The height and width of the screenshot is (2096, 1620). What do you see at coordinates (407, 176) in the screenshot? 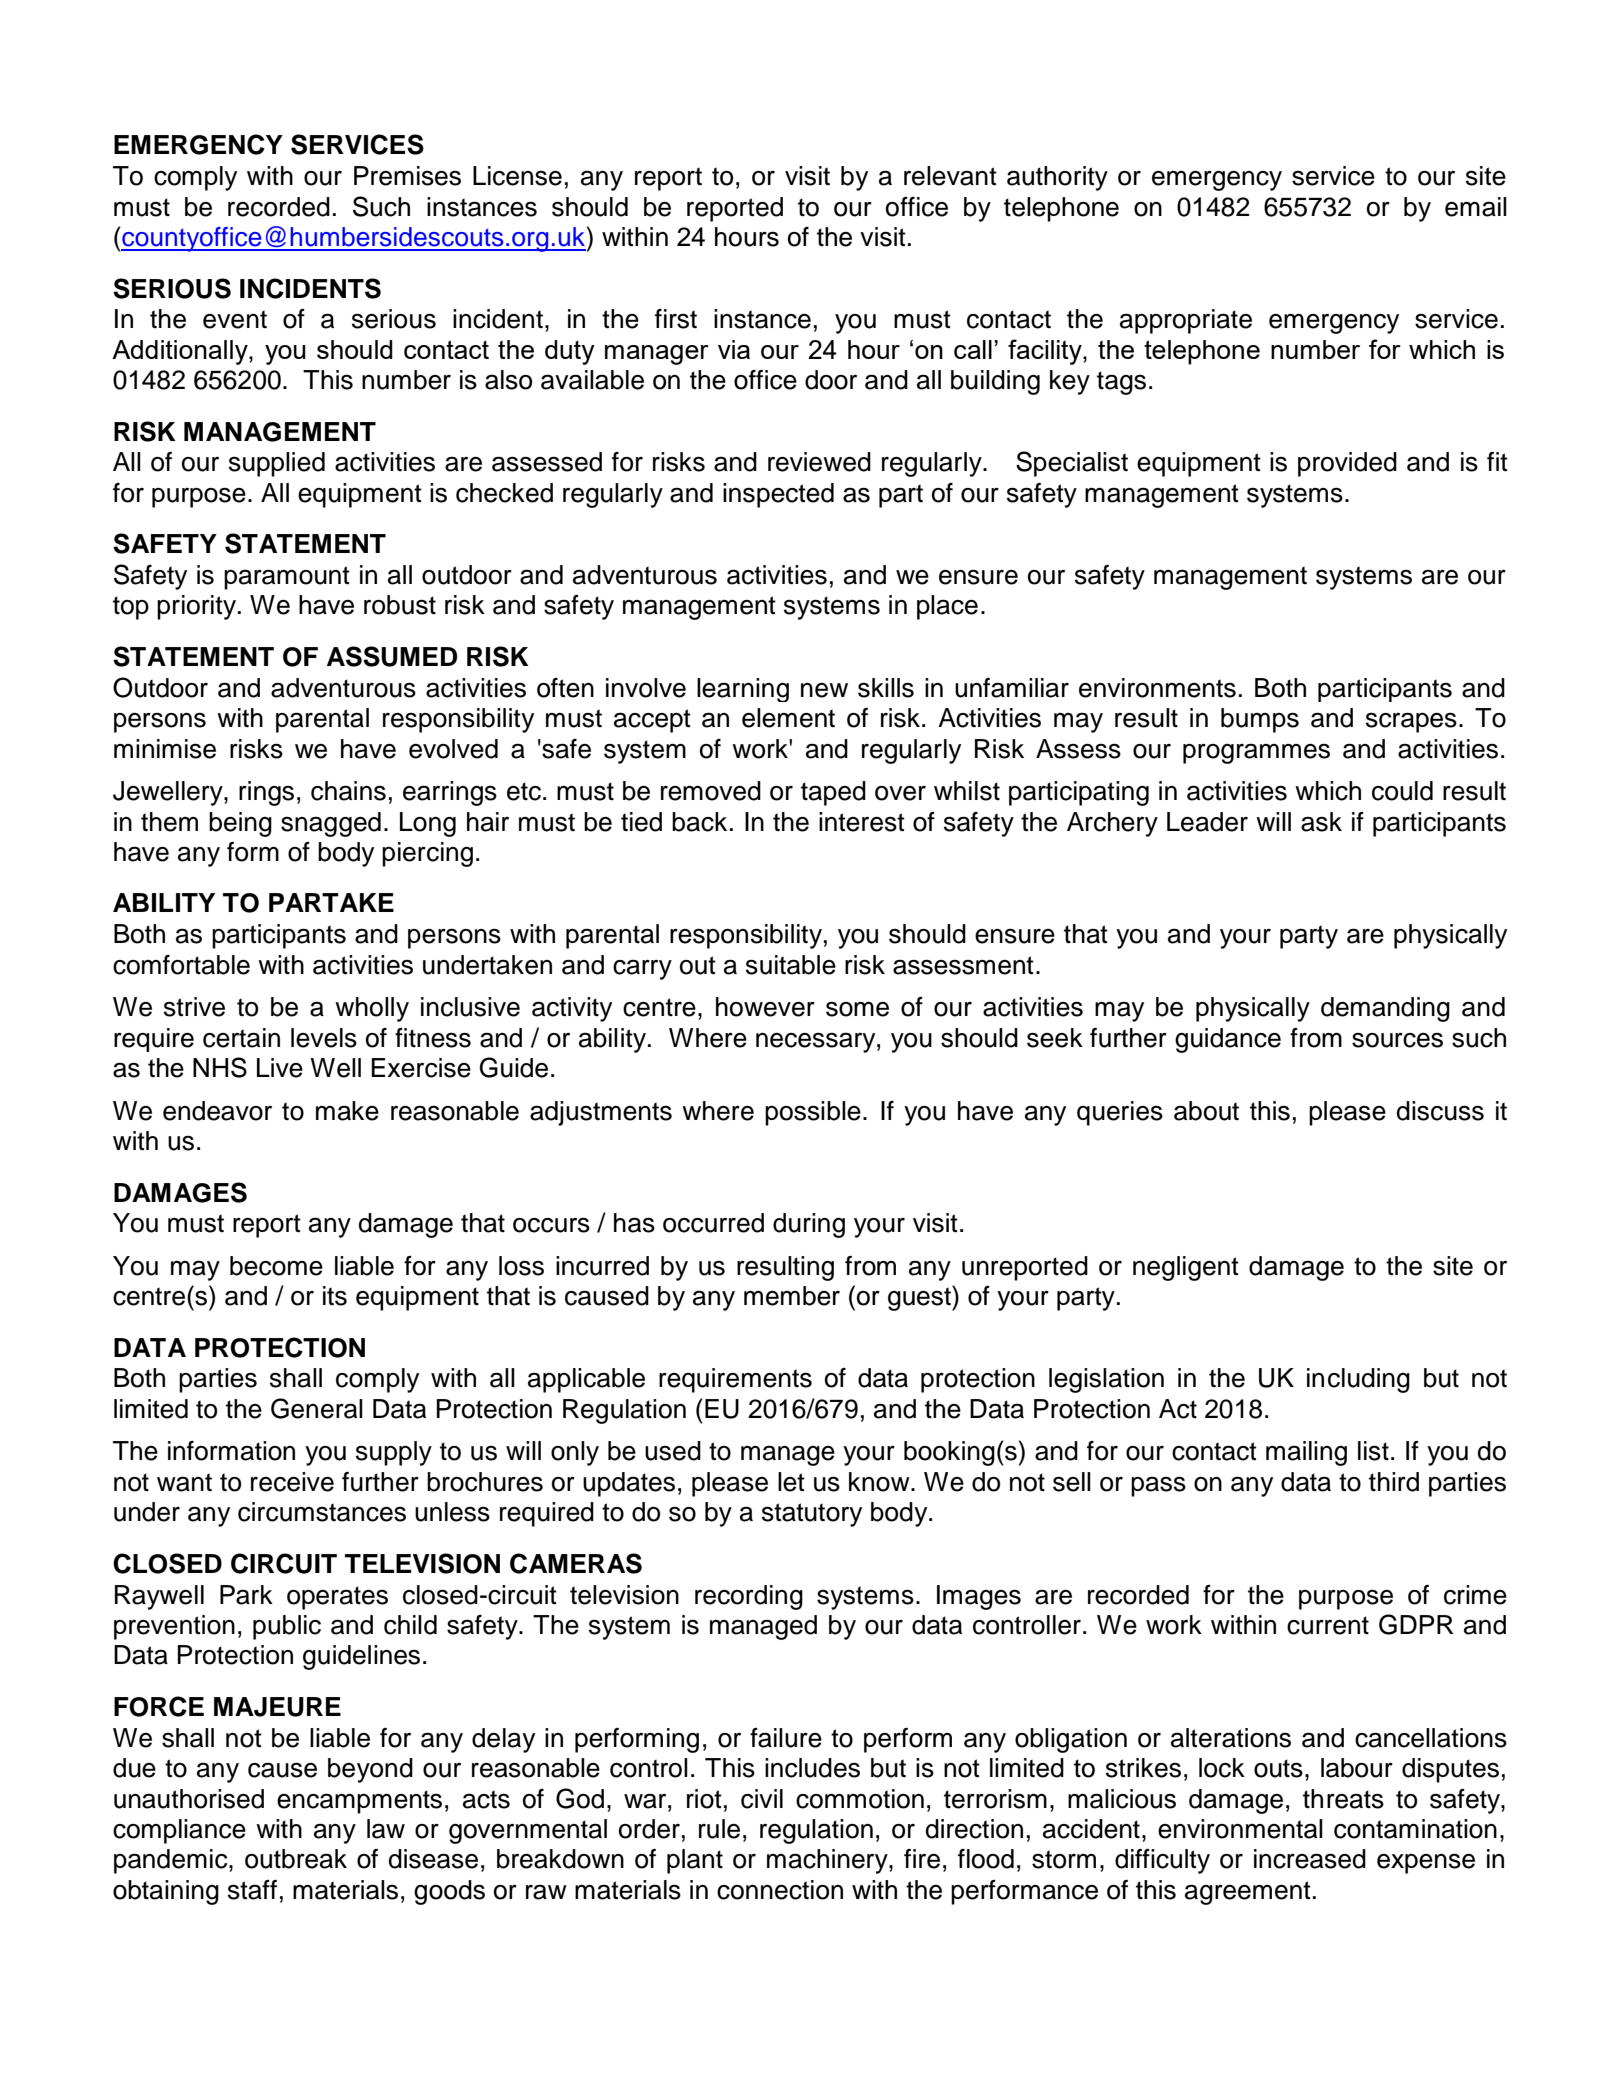
I see `Premises` at bounding box center [407, 176].
